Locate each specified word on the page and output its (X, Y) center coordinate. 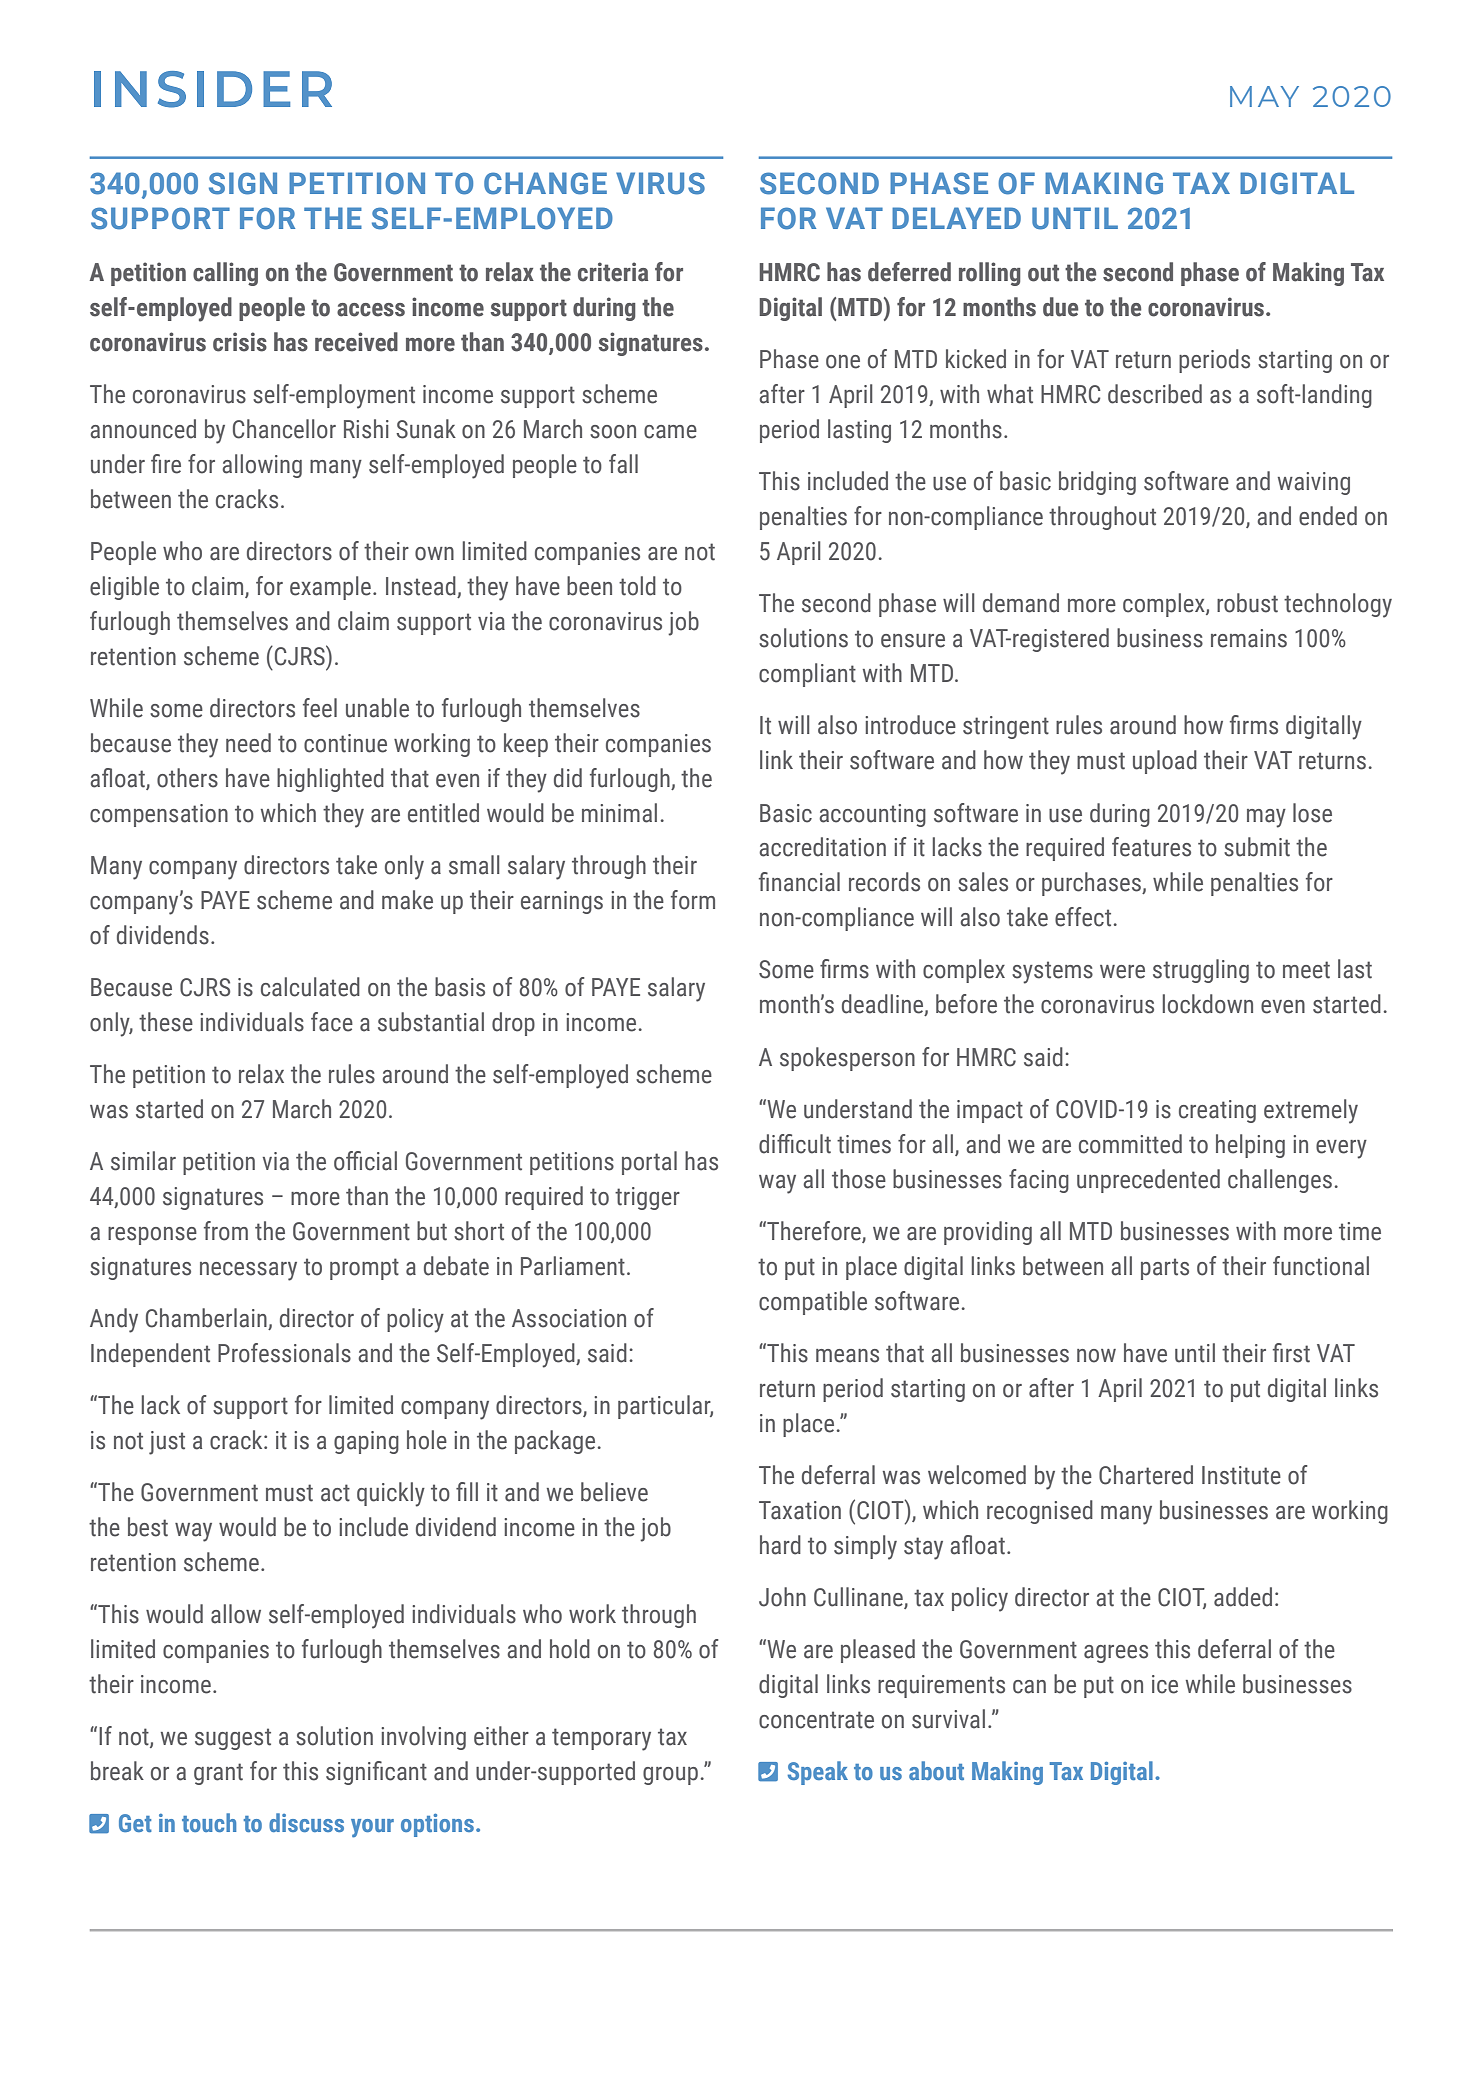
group (670, 1776)
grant (218, 1774)
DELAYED (956, 218)
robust (1247, 603)
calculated (310, 987)
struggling (1201, 971)
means (847, 1356)
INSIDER (213, 89)
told (637, 586)
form (693, 900)
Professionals (284, 1353)
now (1096, 1356)
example (330, 588)
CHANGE (545, 183)
